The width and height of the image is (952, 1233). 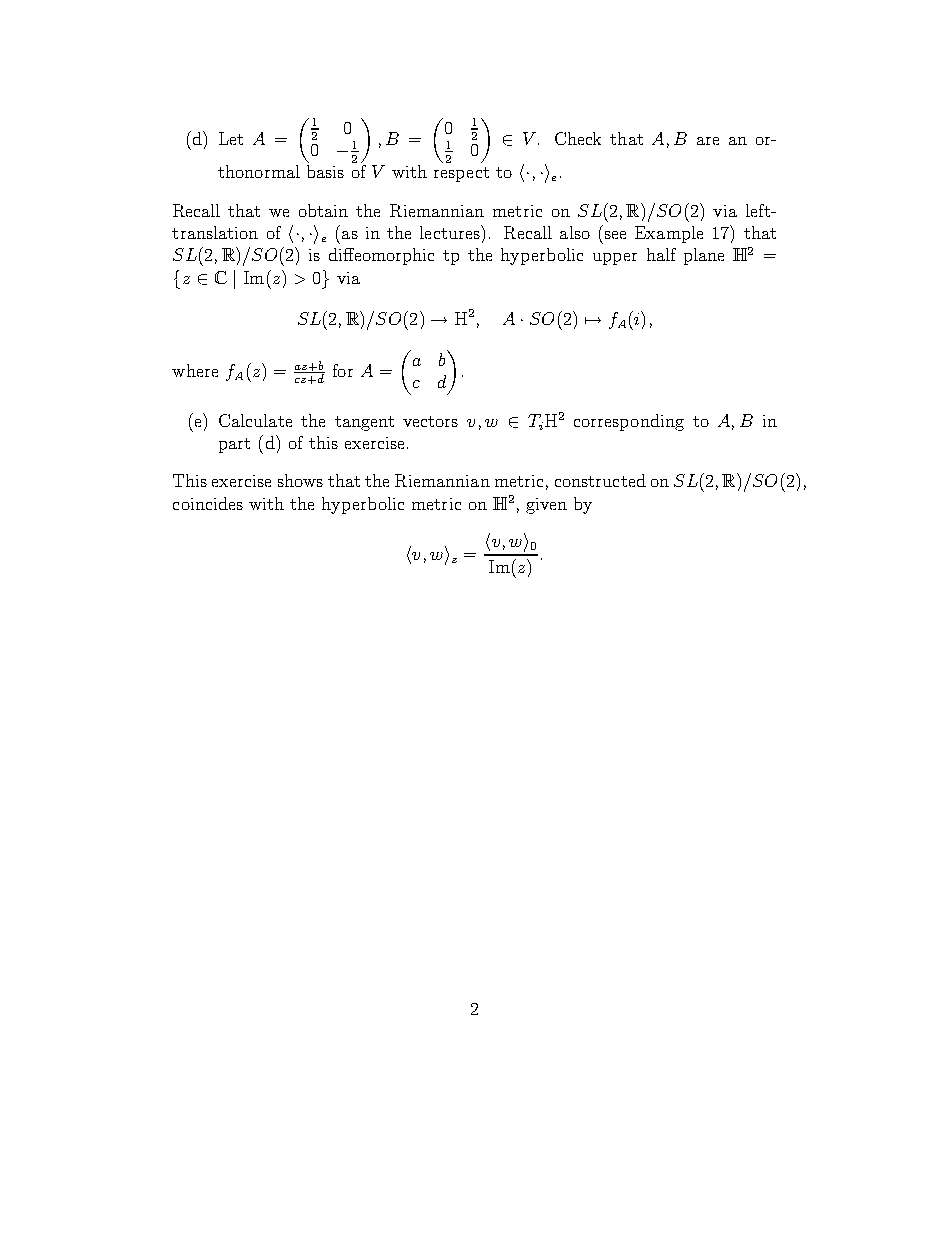 I want to click on corresponding, so click(x=629, y=422).
